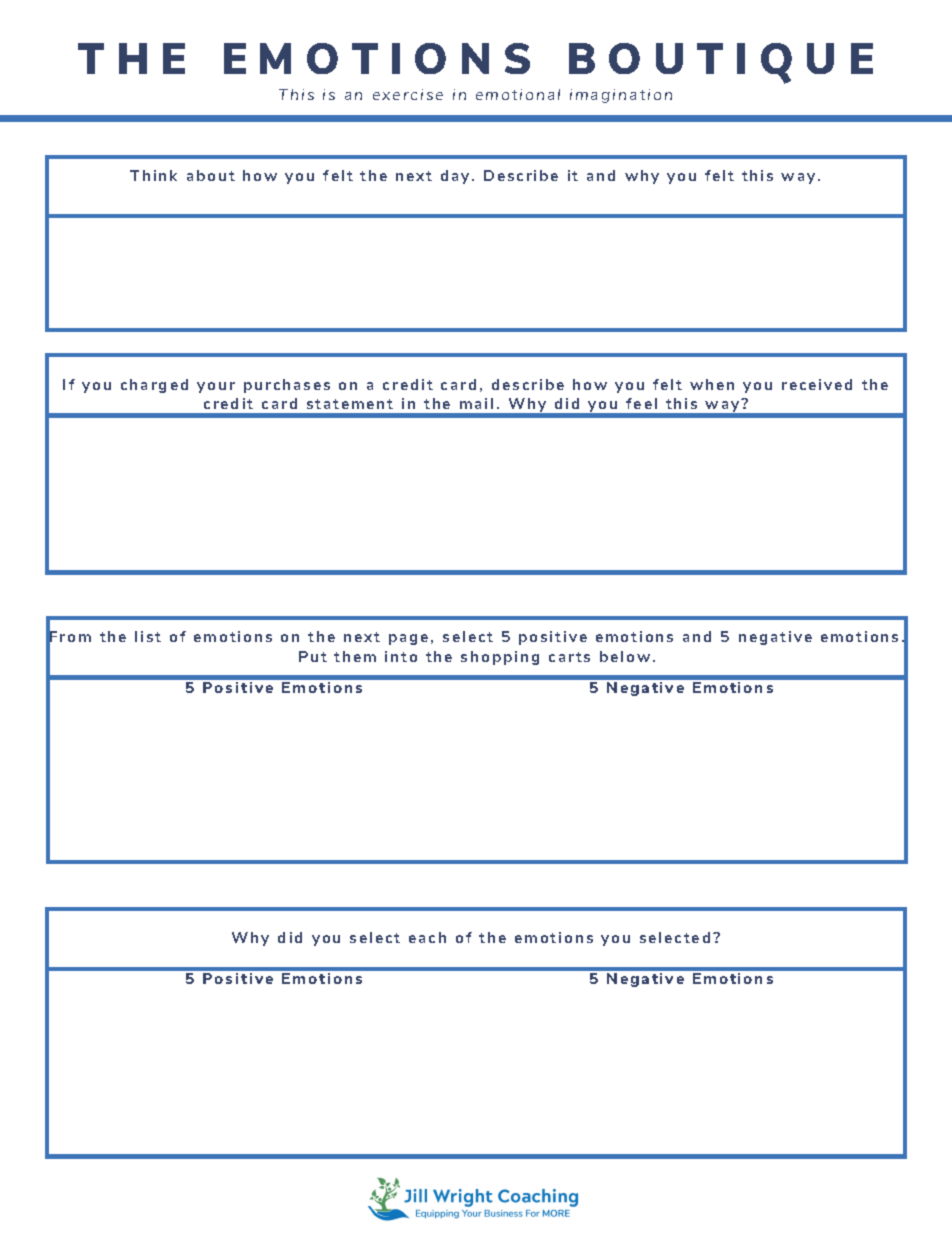  Describe the element at coordinates (500, 658) in the screenshot. I see `shopping` at that location.
